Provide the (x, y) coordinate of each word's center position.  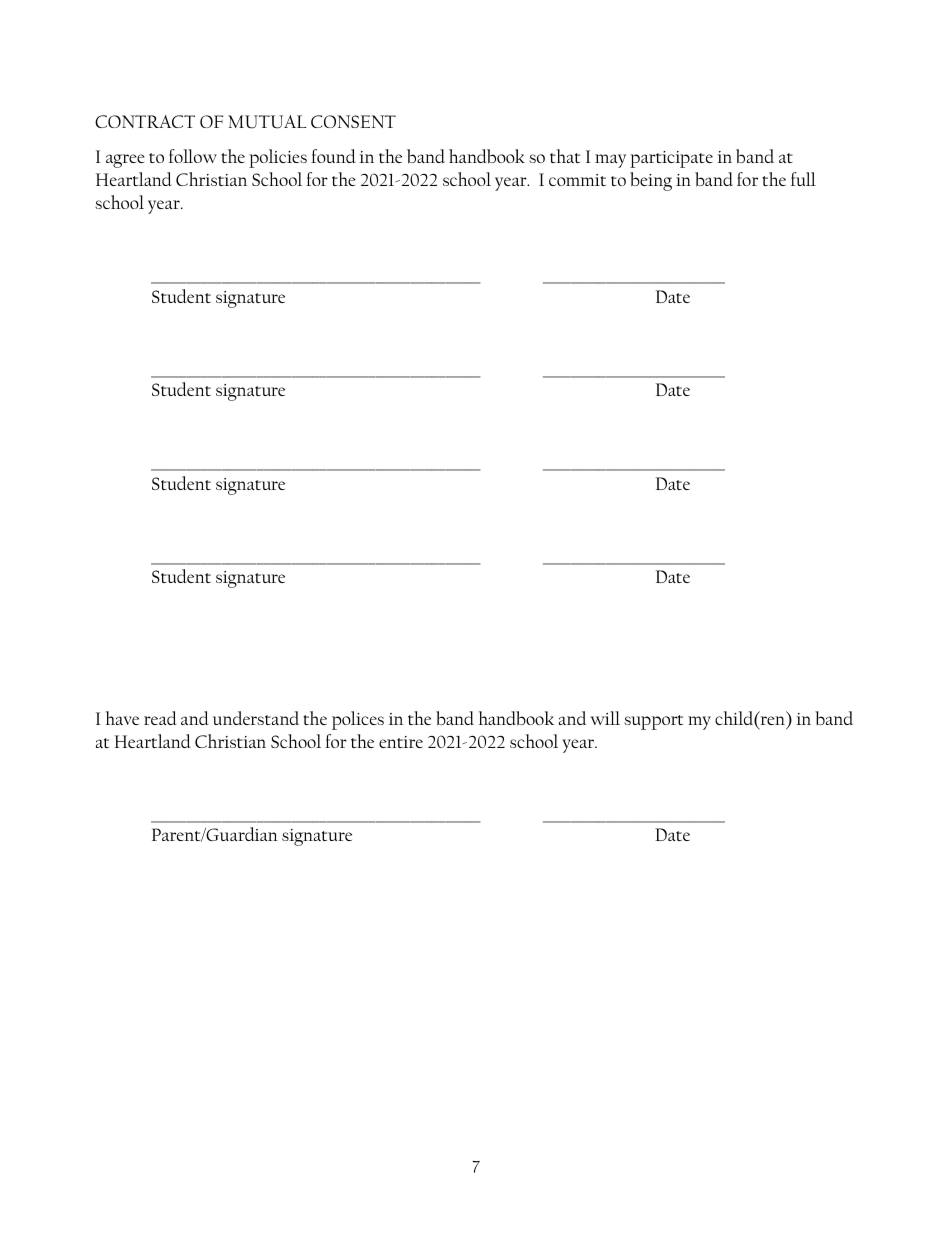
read (160, 718)
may (610, 161)
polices (358, 720)
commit (577, 180)
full (803, 179)
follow (193, 156)
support (653, 722)
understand (256, 718)
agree (125, 161)
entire (401, 742)
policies (278, 158)
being (651, 181)
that (565, 156)
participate (671, 159)
